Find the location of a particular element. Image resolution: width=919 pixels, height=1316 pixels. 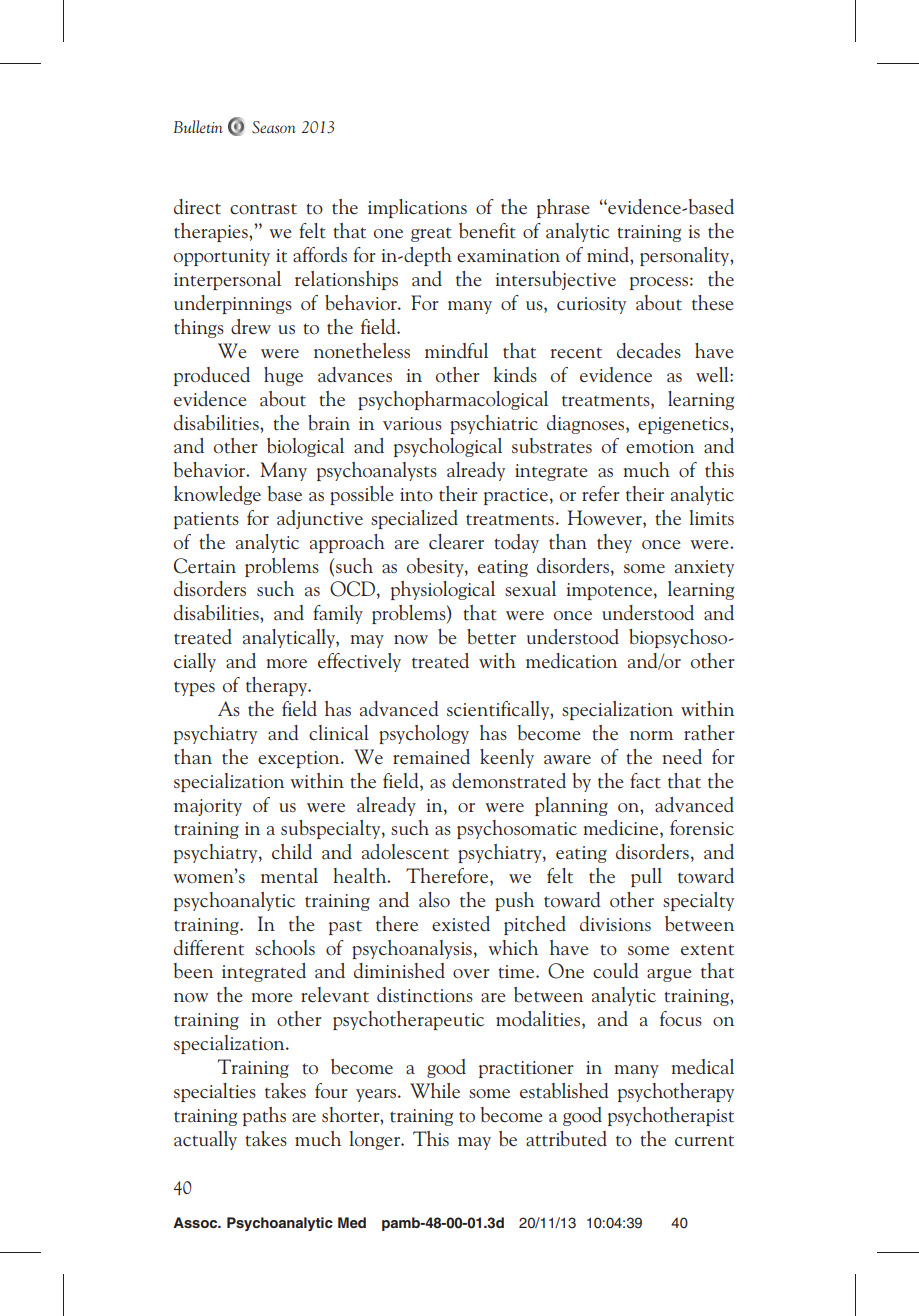

Assoc is located at coordinates (196, 1222).
